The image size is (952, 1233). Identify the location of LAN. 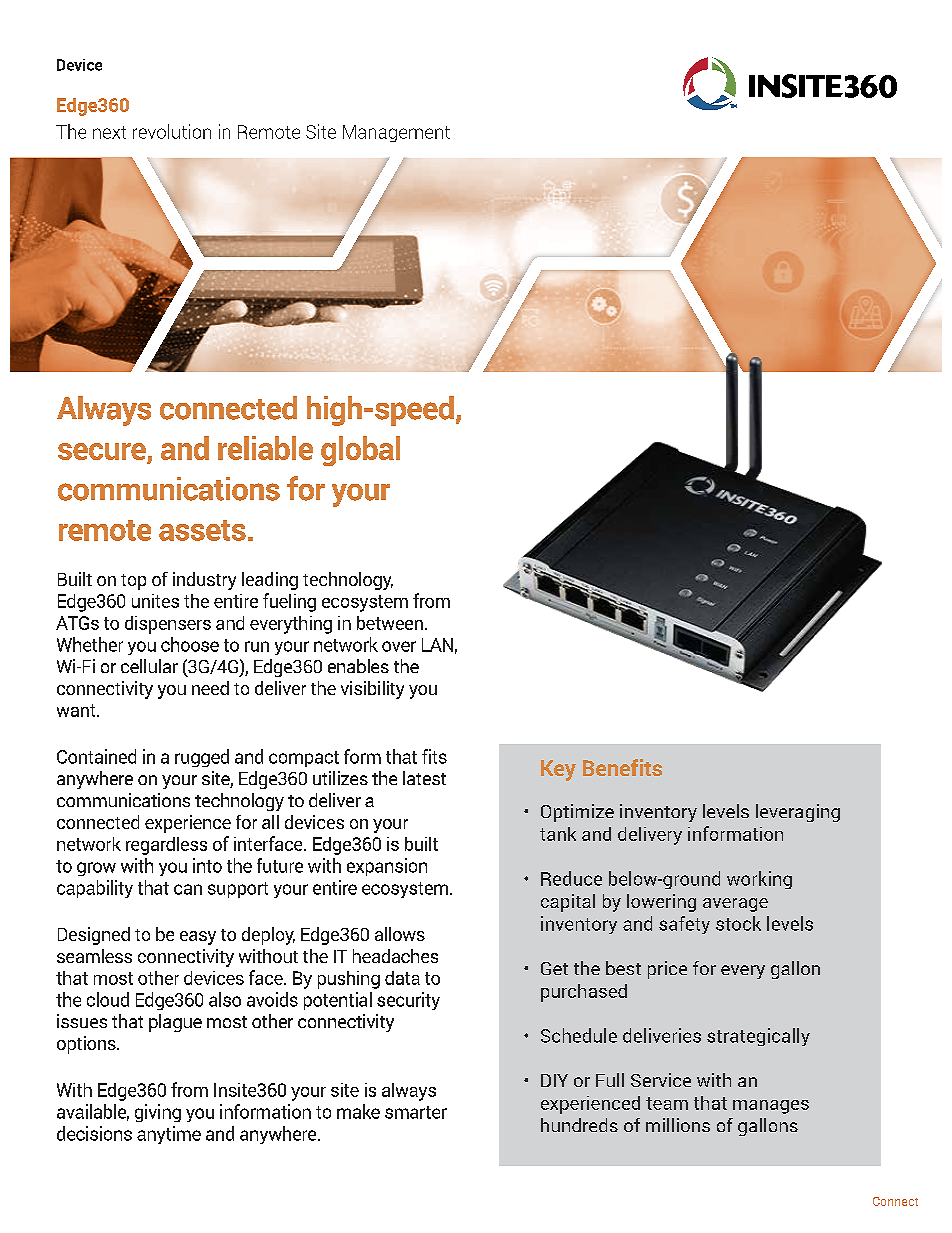
(437, 645).
